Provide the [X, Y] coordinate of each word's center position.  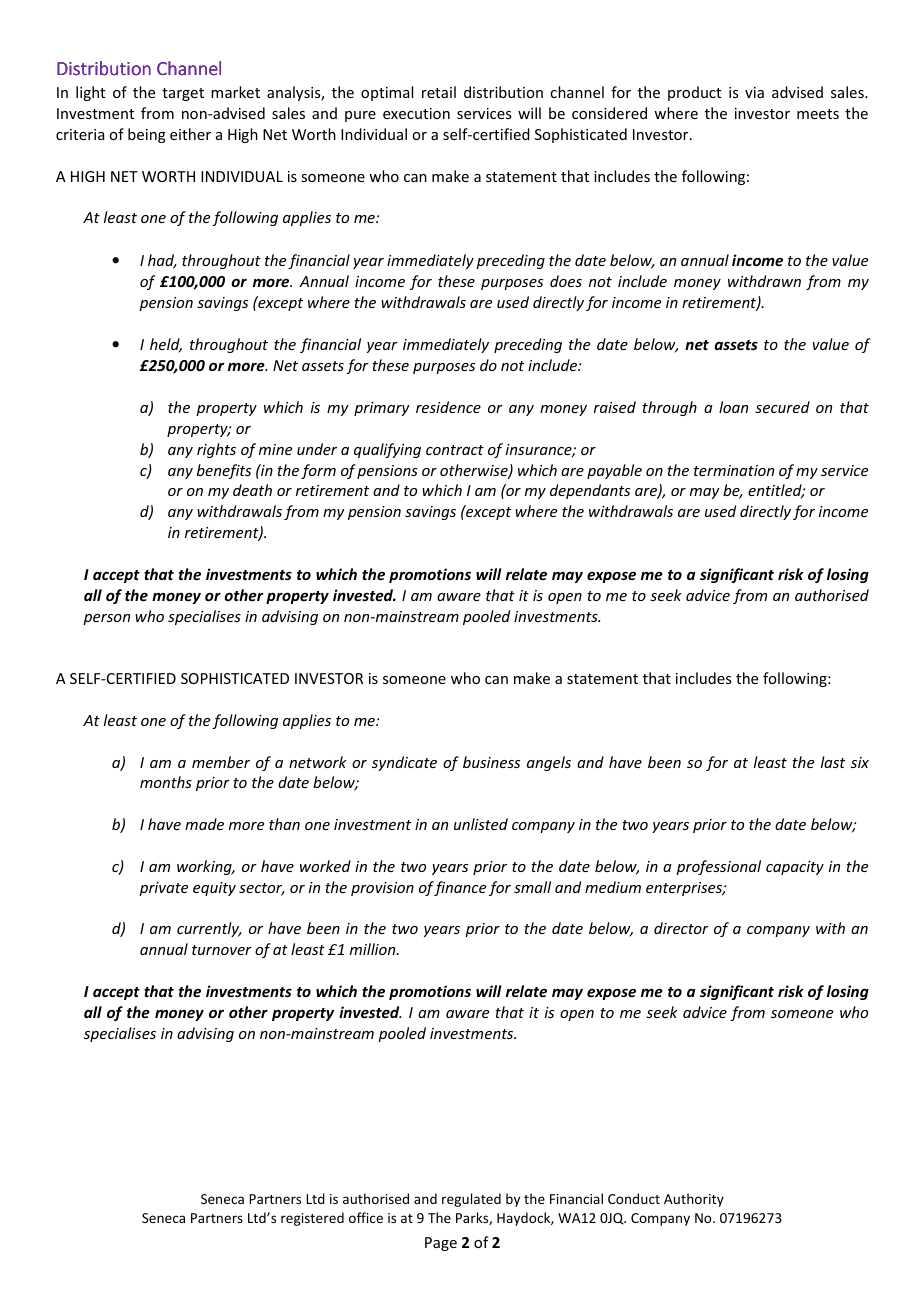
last [833, 762]
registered [312, 1219]
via [754, 92]
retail [439, 92]
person [106, 619]
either [190, 134]
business [491, 762]
